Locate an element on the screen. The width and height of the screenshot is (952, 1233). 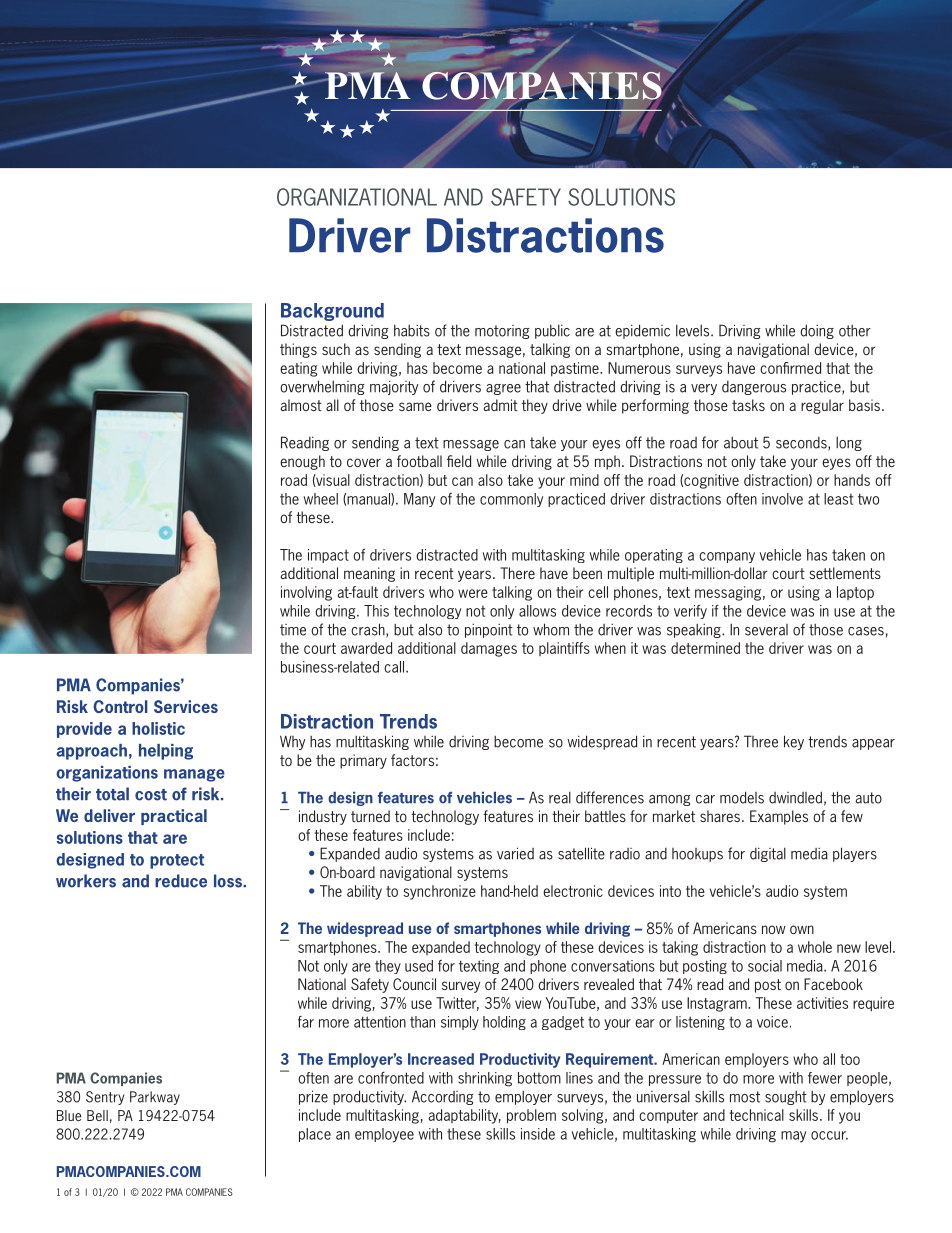
damages is located at coordinates (489, 649).
